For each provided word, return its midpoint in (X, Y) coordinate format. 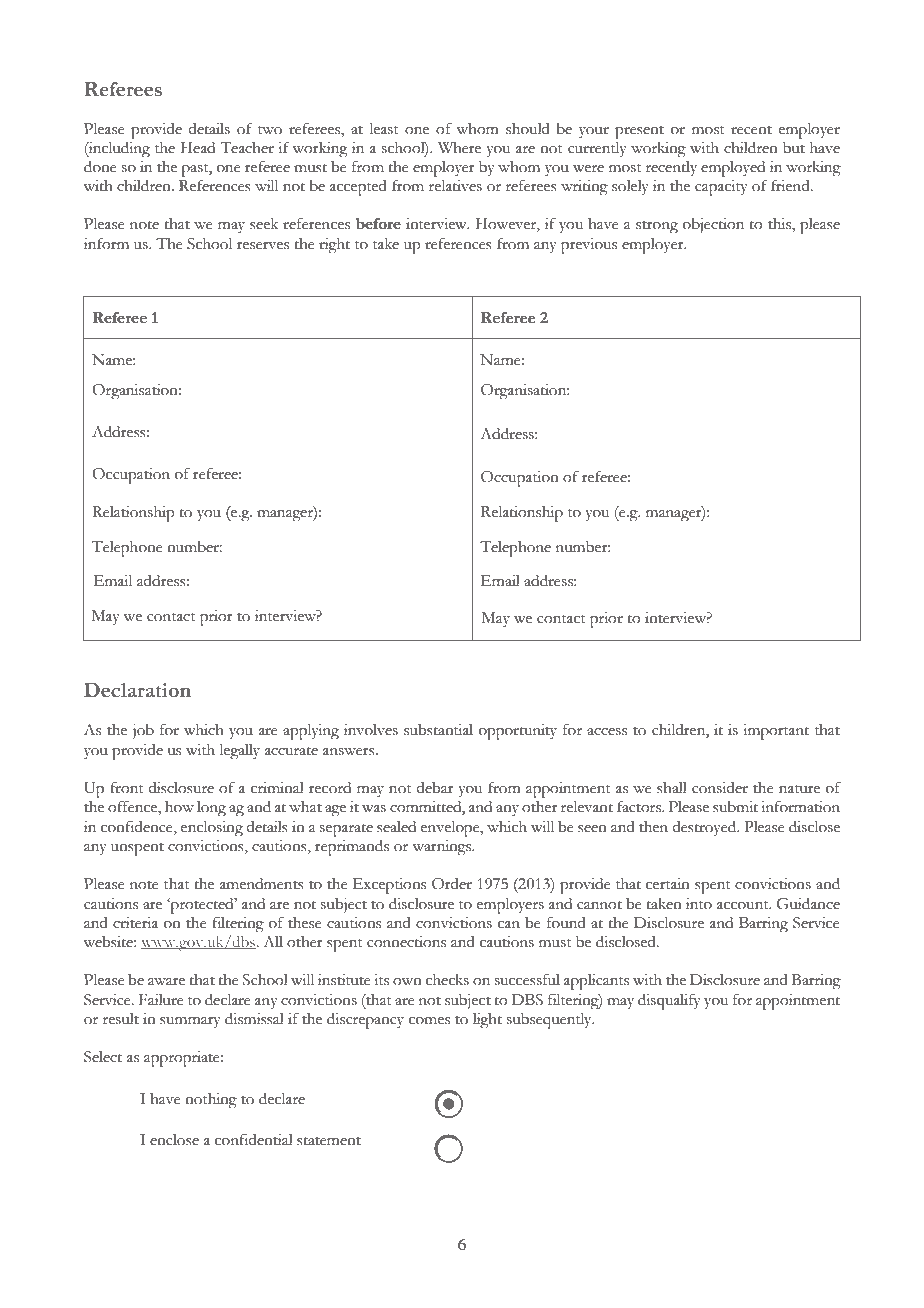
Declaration (137, 690)
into (699, 904)
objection (713, 225)
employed (733, 169)
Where (459, 148)
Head (198, 148)
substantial (438, 730)
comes (429, 1021)
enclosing (212, 829)
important (776, 732)
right (334, 246)
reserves (263, 246)
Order (452, 884)
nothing (211, 1101)
